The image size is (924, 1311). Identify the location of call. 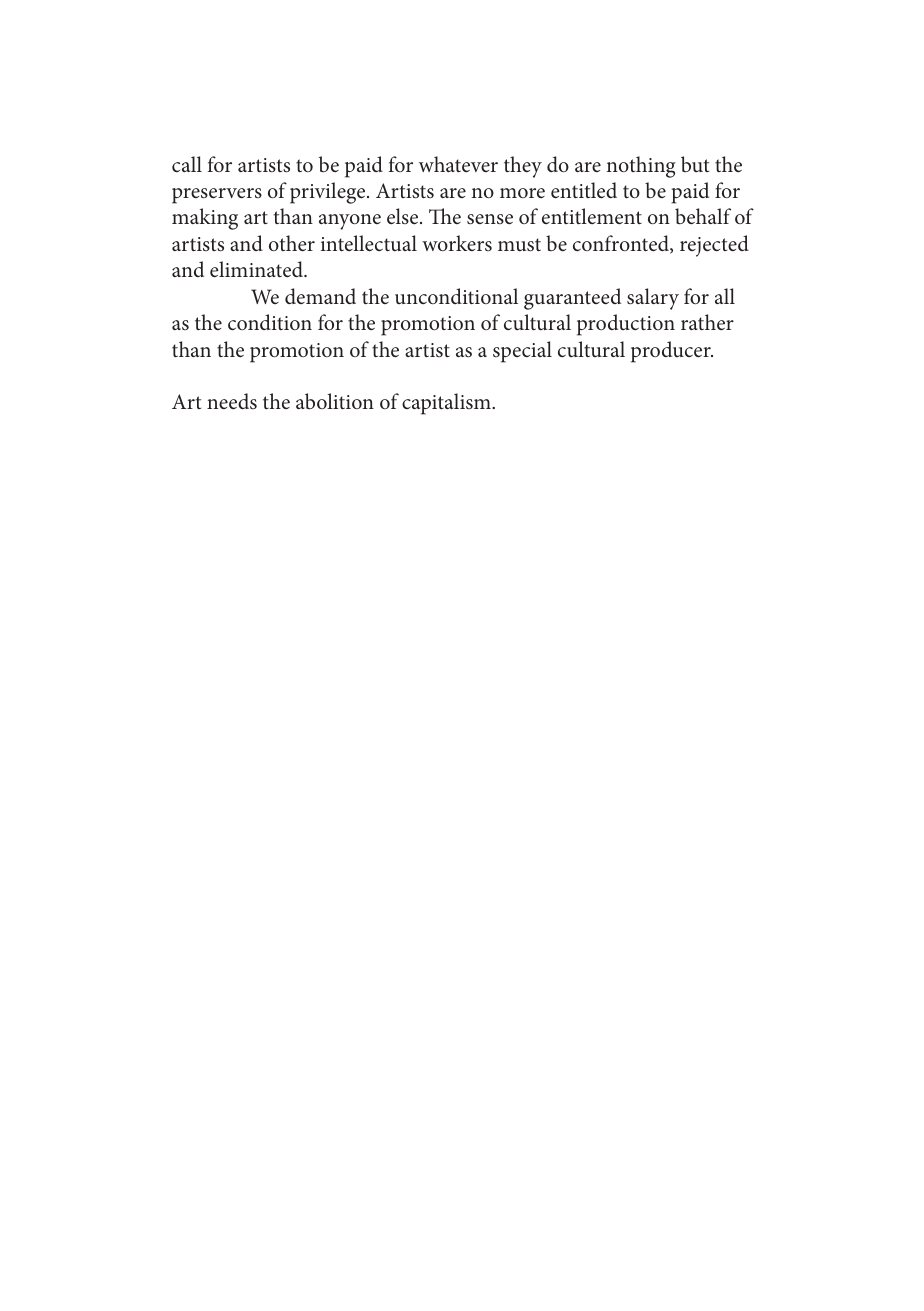
(187, 164).
